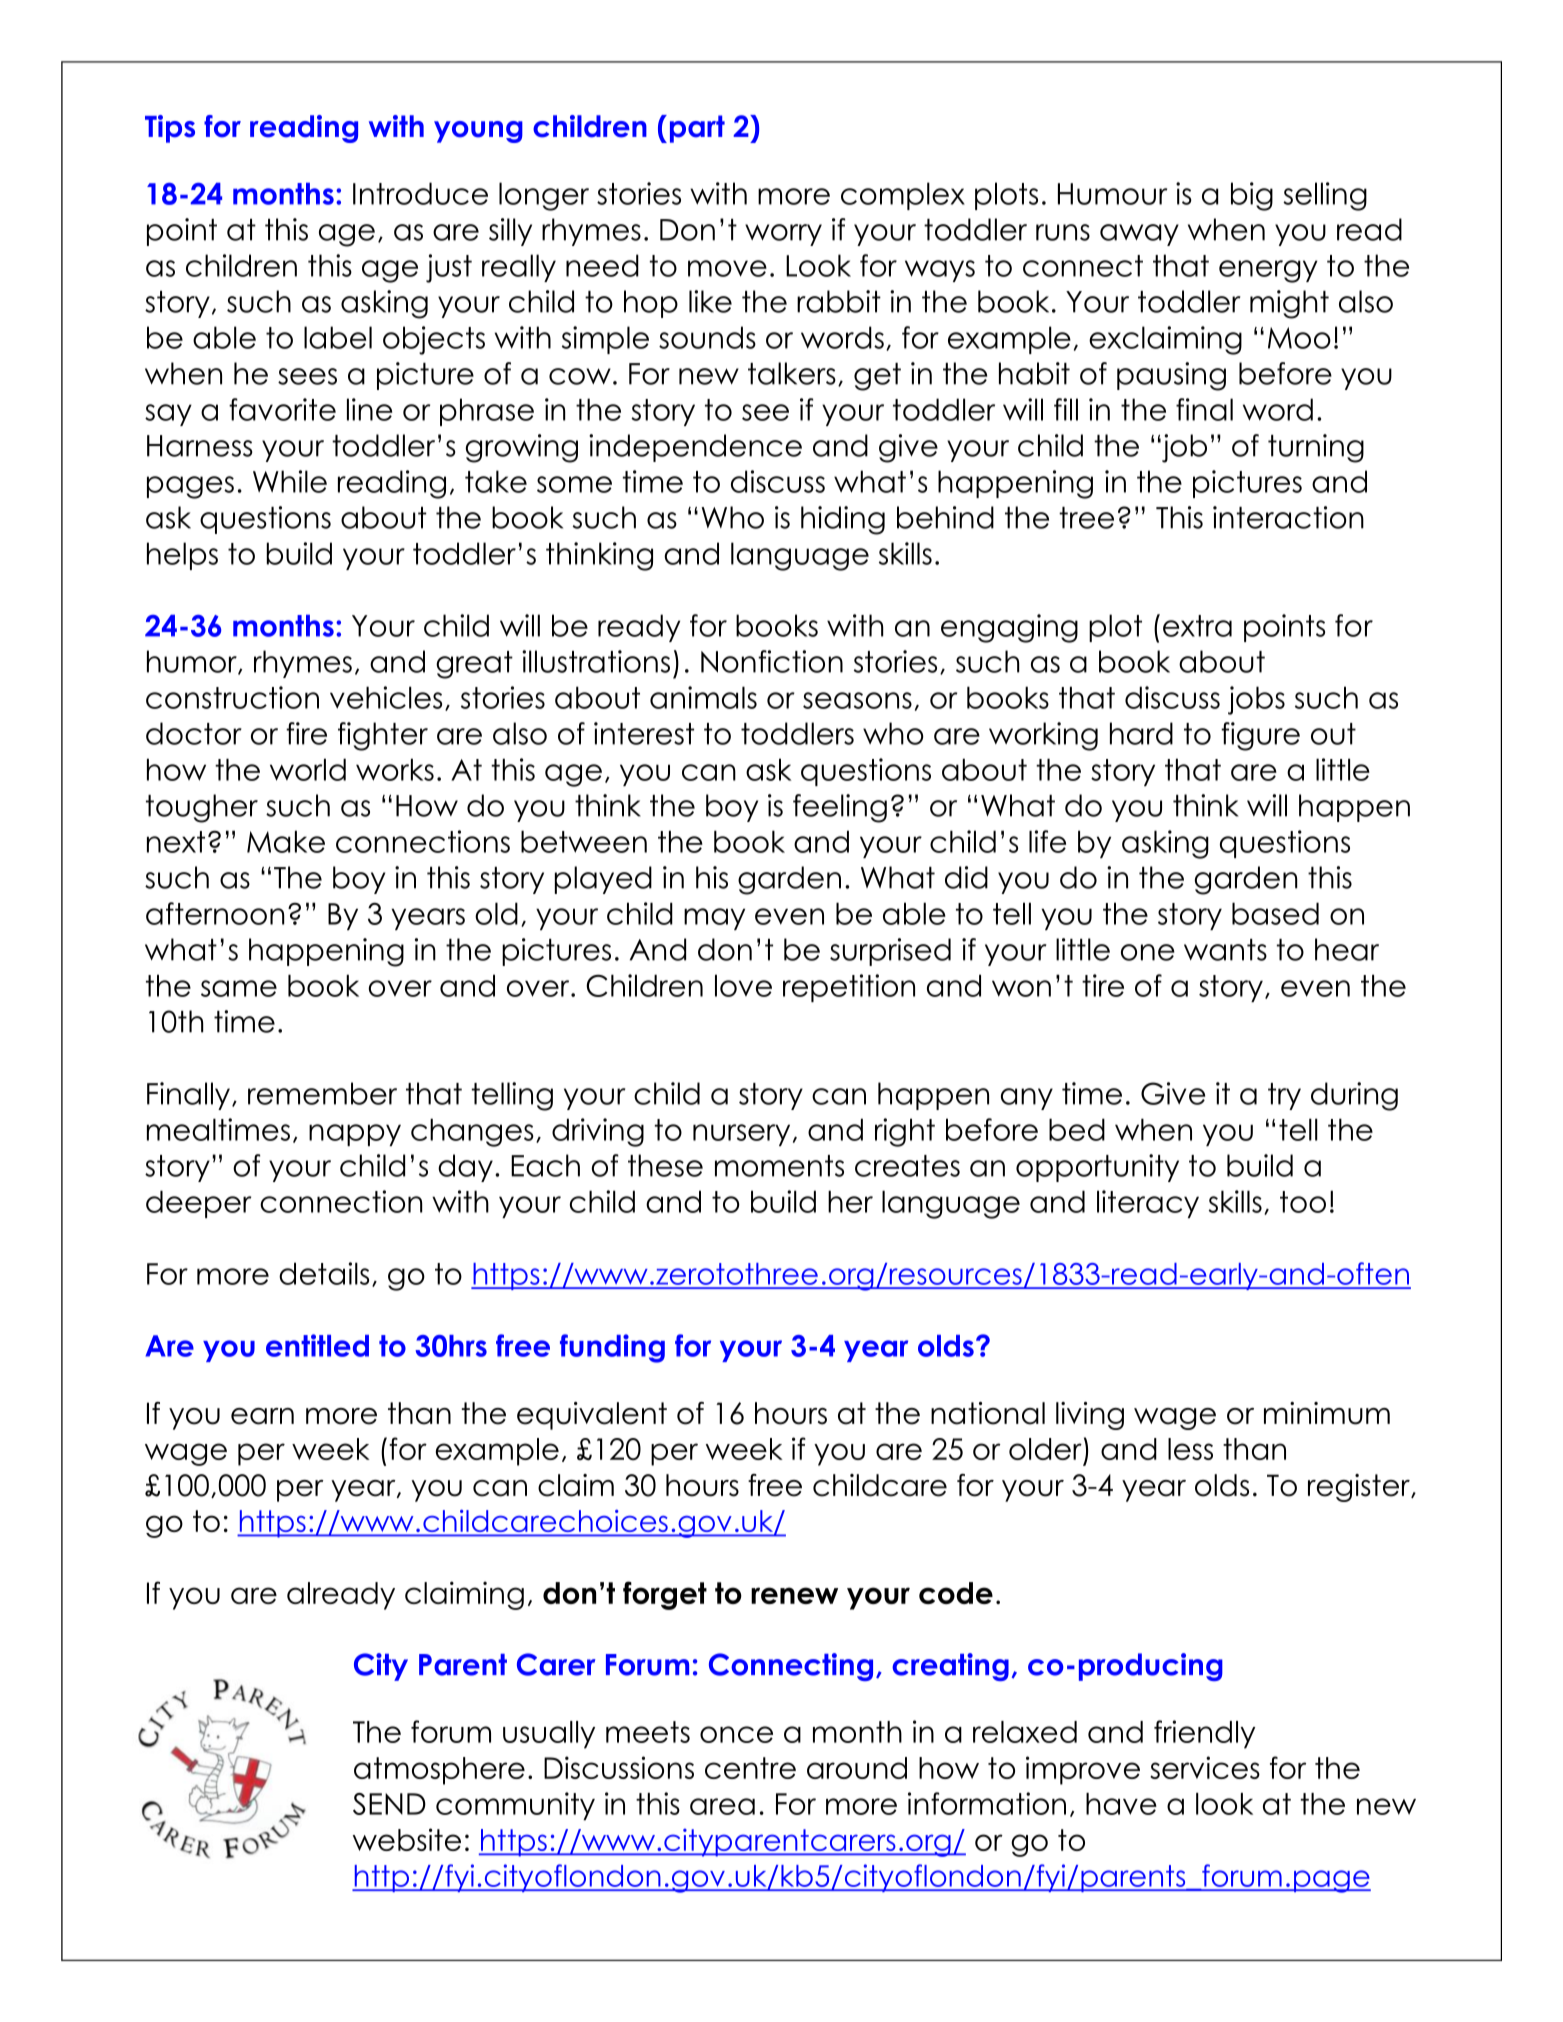  I want to click on Introduce, so click(420, 193).
